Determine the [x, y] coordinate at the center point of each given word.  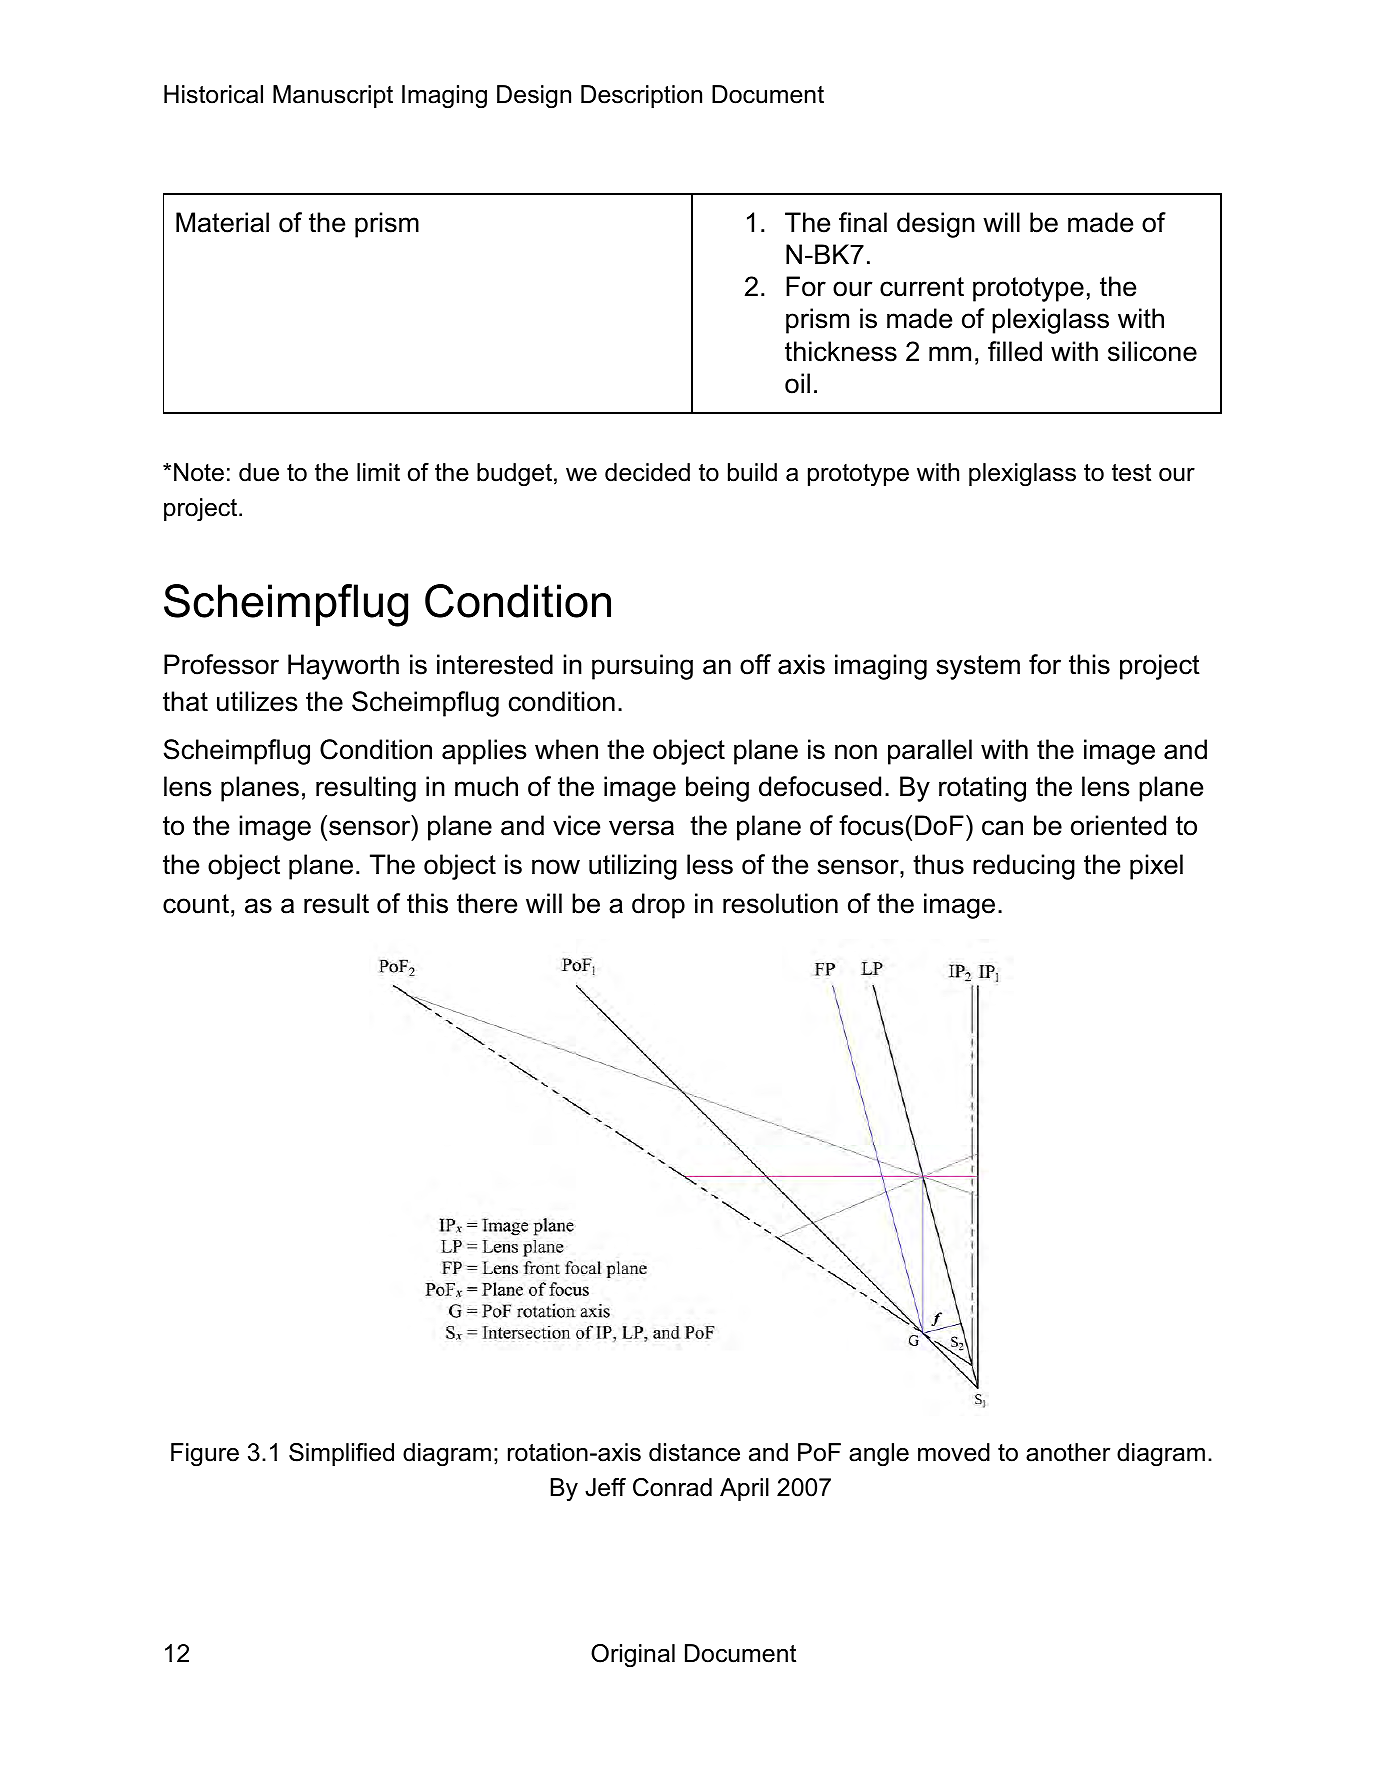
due [259, 472]
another [1068, 1452]
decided [647, 472]
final [863, 222]
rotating [982, 789]
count [196, 904]
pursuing [642, 667]
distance [694, 1452]
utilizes [257, 701]
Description [641, 96]
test [1131, 473]
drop [658, 906]
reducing [1024, 867]
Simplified [341, 1454]
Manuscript [333, 96]
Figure [205, 1455]
